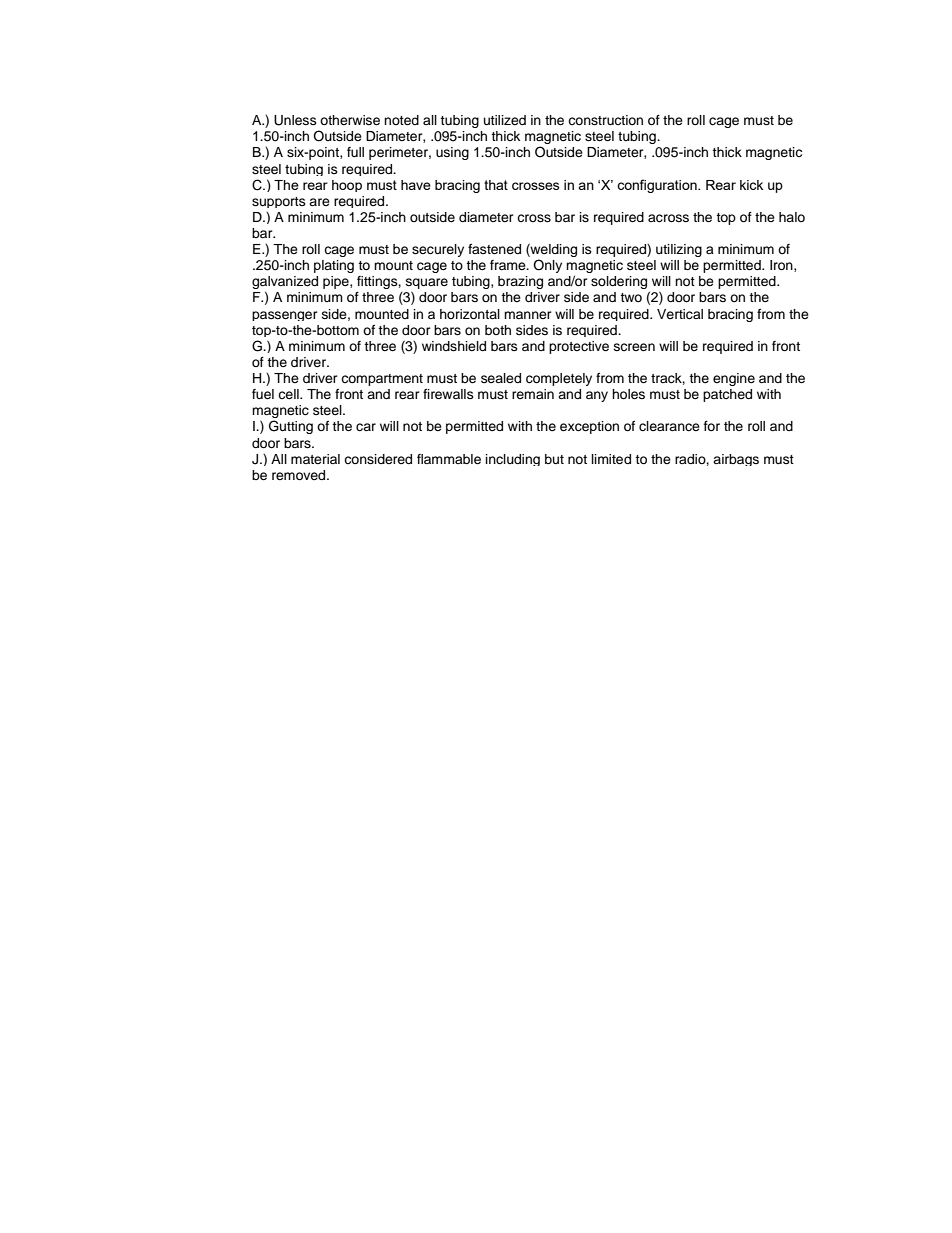  What do you see at coordinates (315, 459) in the image?
I see `material` at bounding box center [315, 459].
